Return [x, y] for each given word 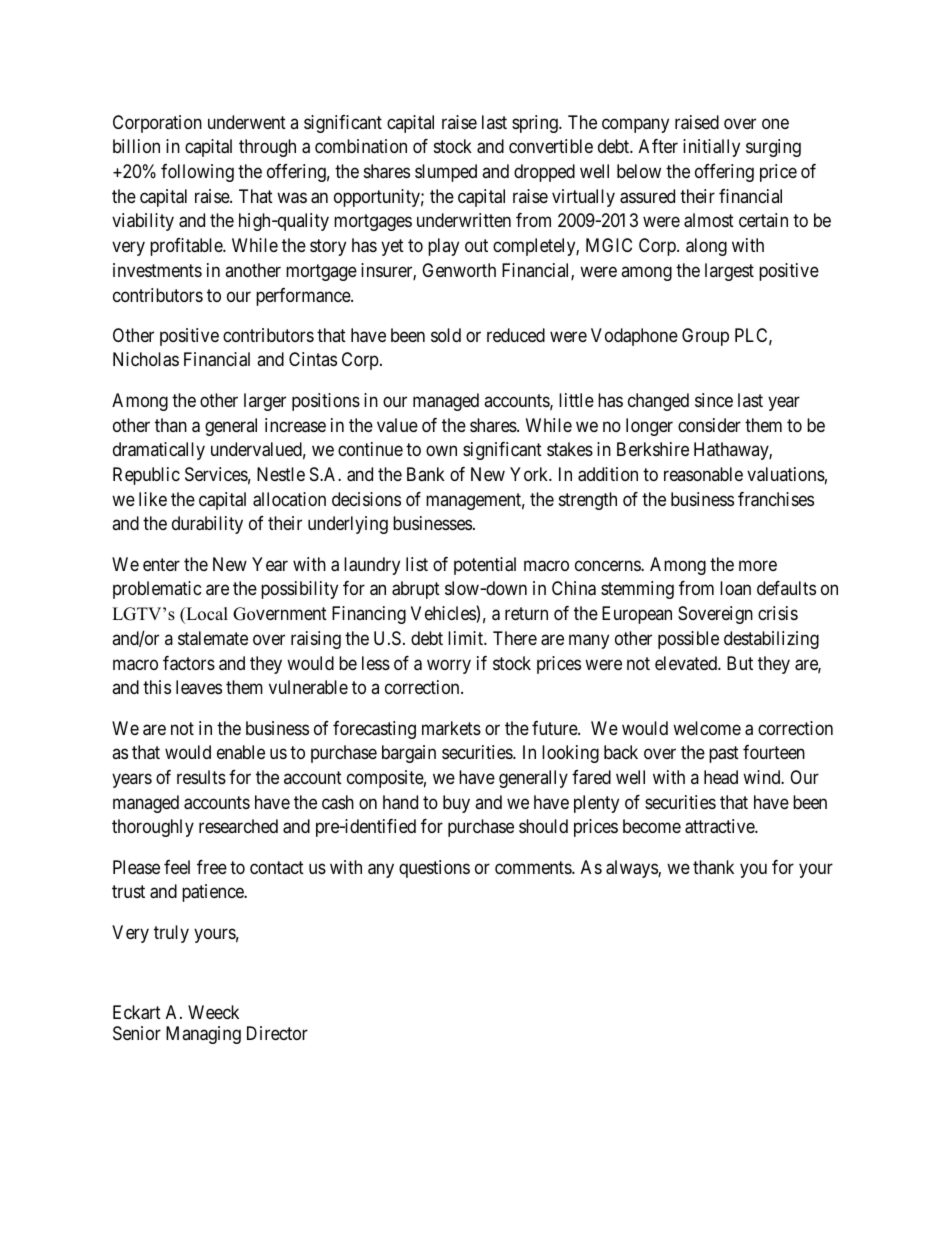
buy [456, 804]
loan [735, 588]
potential [485, 566]
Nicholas [146, 359]
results [201, 777]
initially [711, 148]
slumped [446, 173]
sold [446, 335]
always [632, 869]
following [197, 173]
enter [161, 564]
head [721, 777]
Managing [203, 1035]
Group [705, 337]
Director [277, 1033]
